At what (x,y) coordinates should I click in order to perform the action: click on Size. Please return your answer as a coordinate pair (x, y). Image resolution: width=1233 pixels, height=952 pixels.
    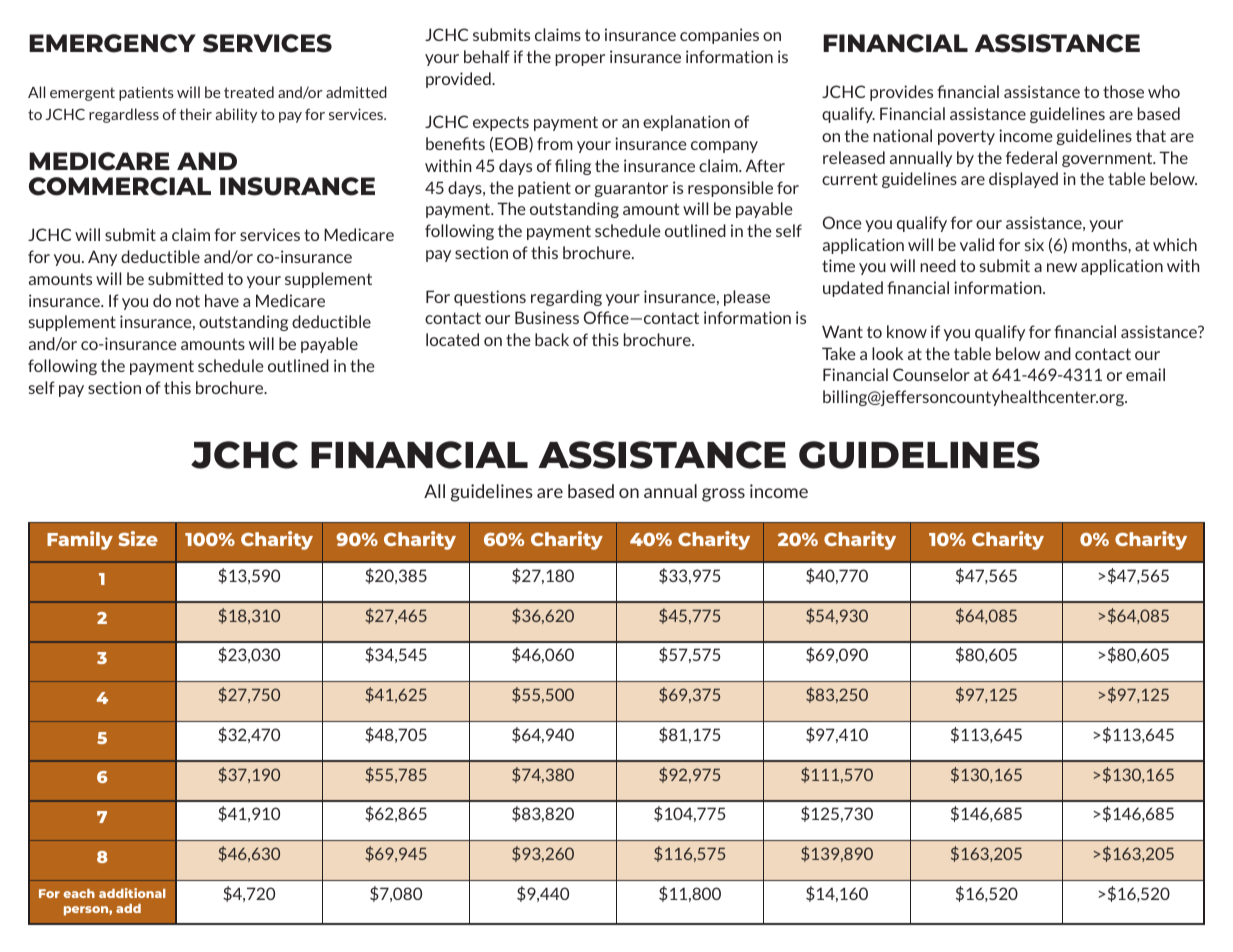
    Looking at the image, I should click on (138, 538).
